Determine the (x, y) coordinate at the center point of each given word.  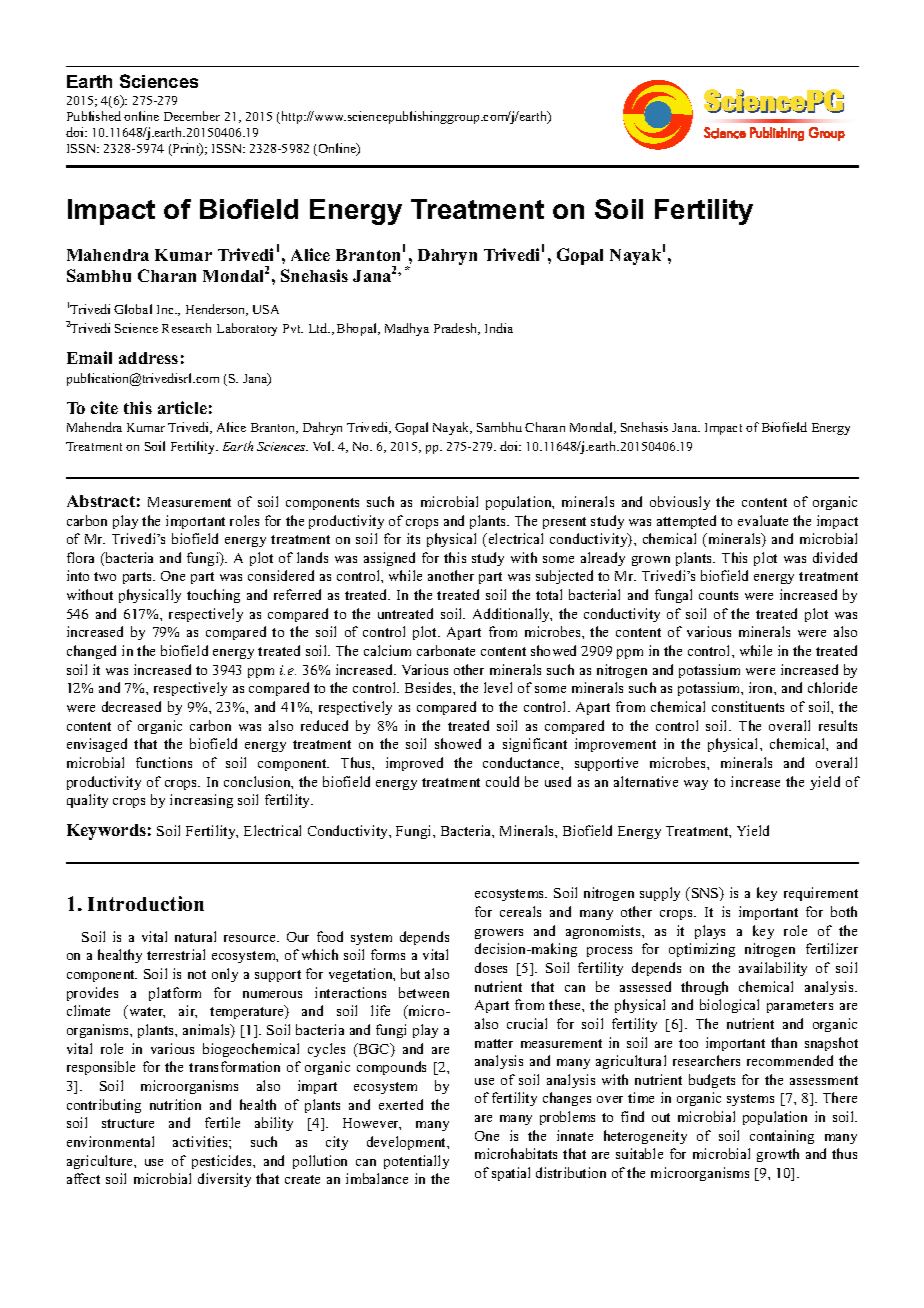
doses (491, 967)
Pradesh (457, 329)
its (413, 538)
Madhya (407, 329)
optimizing (702, 950)
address (148, 358)
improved (414, 764)
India (499, 328)
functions (164, 762)
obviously (680, 503)
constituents (748, 706)
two (105, 576)
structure (128, 1123)
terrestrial (176, 954)
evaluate (763, 520)
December (192, 116)
